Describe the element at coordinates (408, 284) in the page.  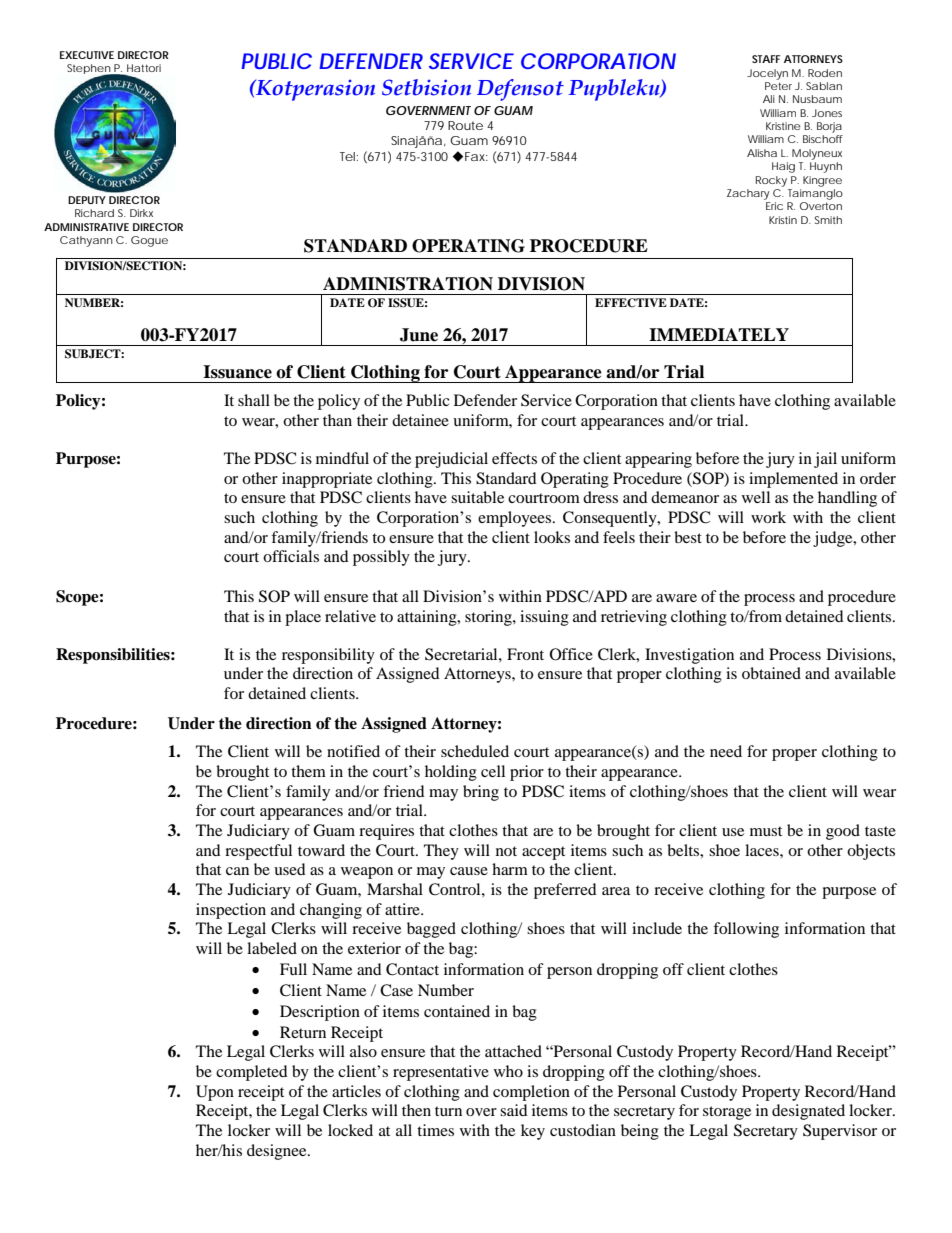
I see `ADMINISTRATION` at that location.
